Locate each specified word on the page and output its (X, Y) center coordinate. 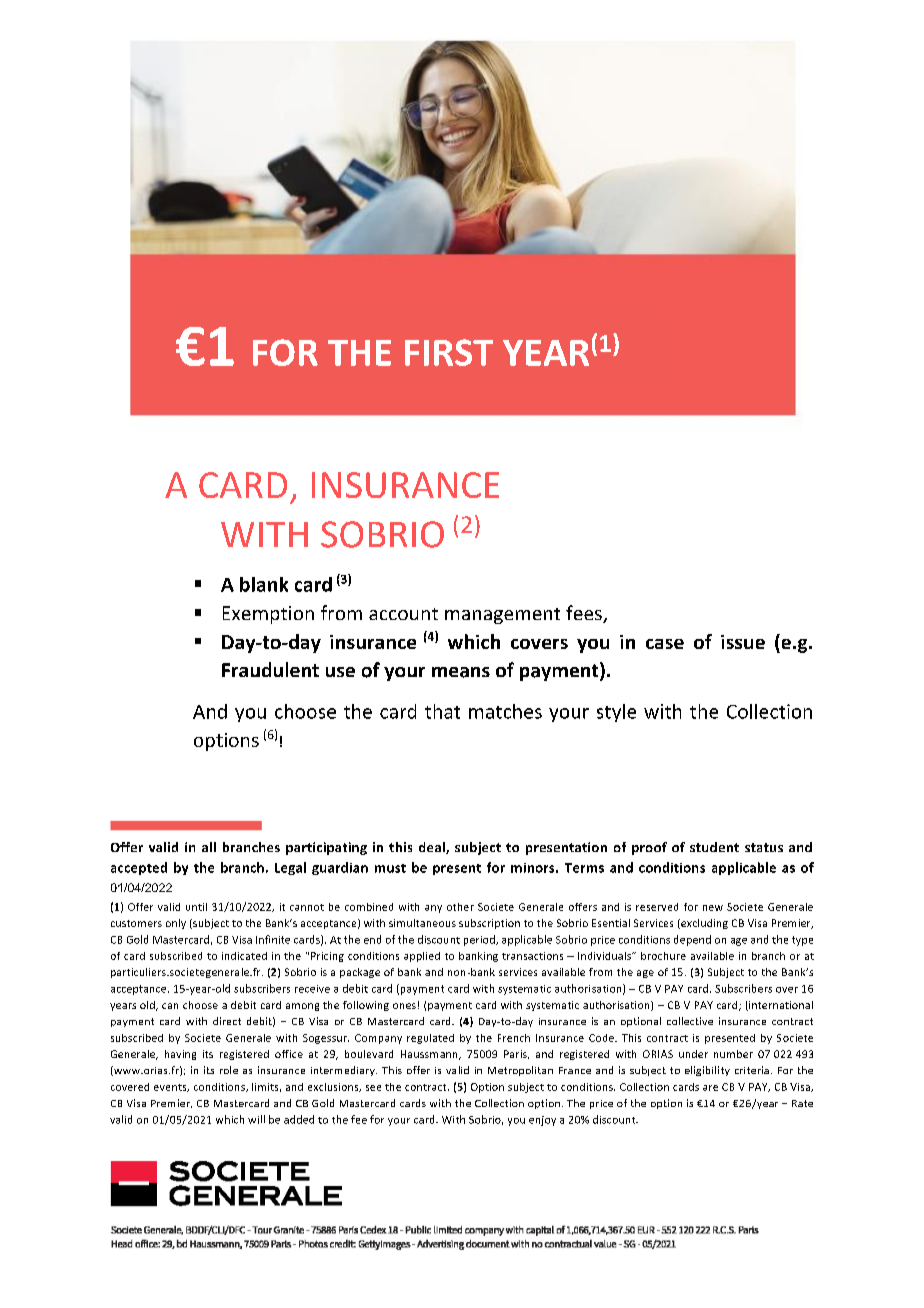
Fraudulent (270, 669)
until (196, 907)
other (460, 907)
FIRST (449, 352)
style (616, 713)
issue (743, 642)
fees (585, 614)
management (502, 616)
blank (264, 584)
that (442, 711)
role (229, 1070)
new (713, 908)
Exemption (268, 615)
